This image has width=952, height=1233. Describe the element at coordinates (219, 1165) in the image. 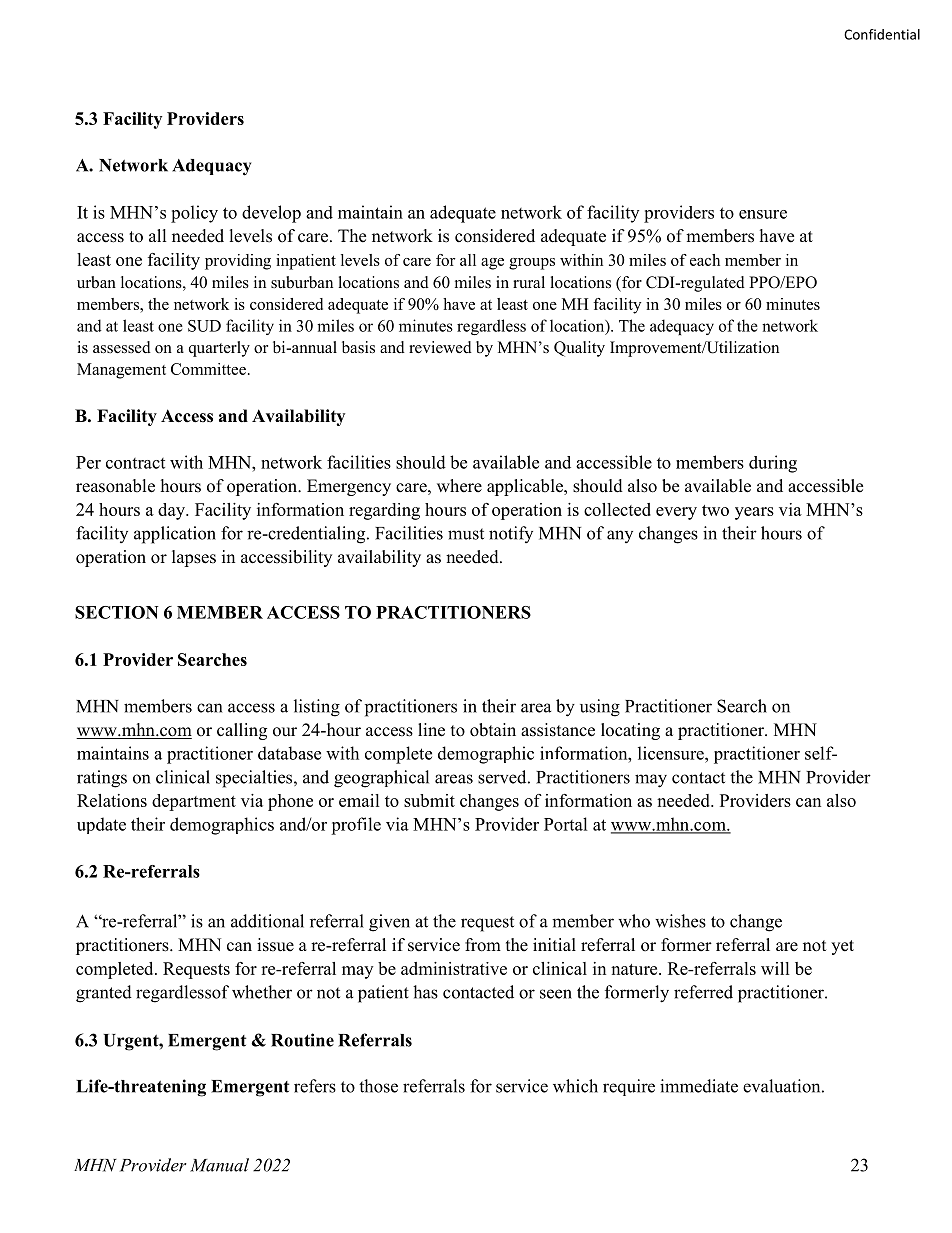

I see `Manual` at that location.
